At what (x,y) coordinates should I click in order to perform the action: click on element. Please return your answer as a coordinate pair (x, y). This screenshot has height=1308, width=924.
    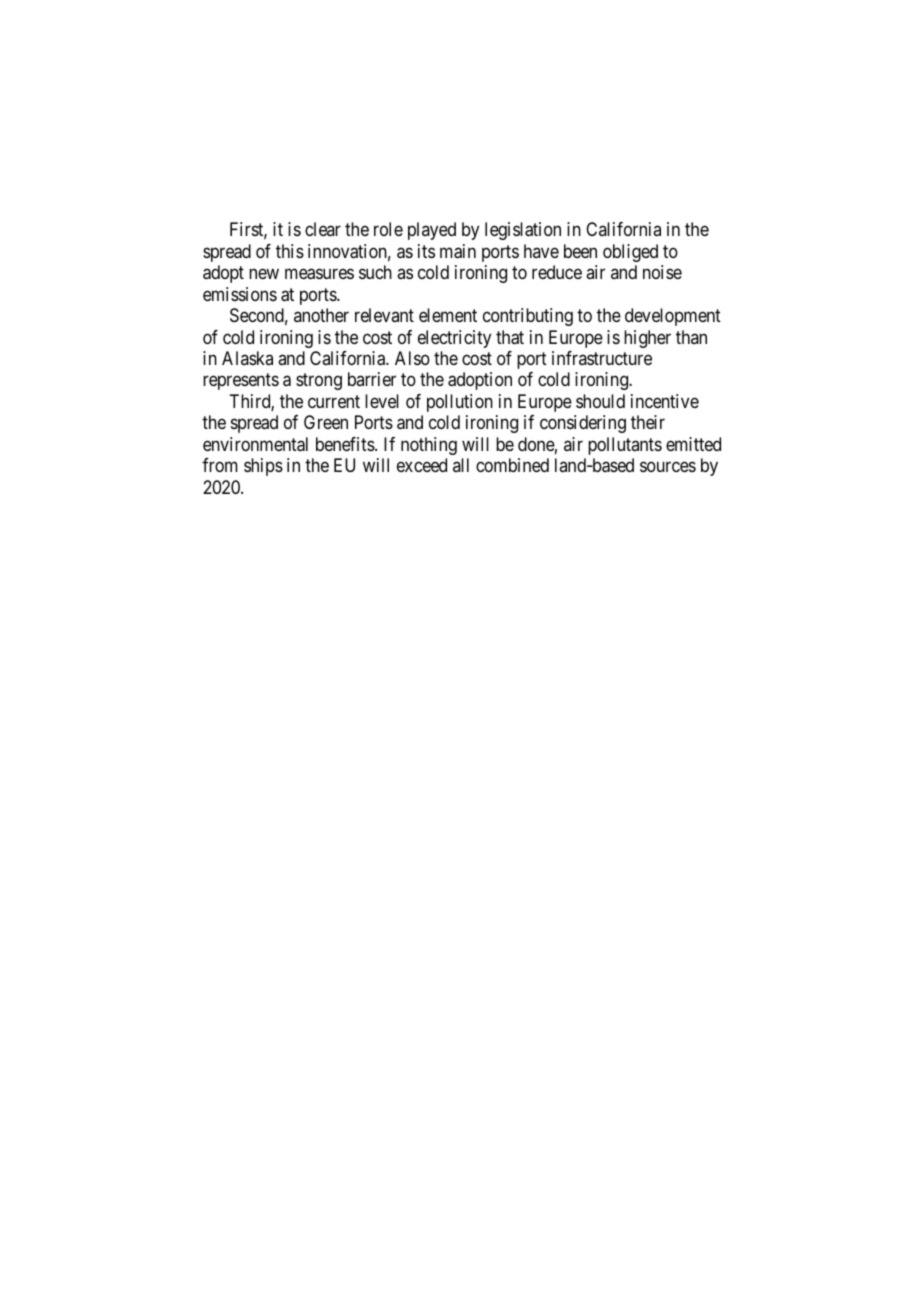
    Looking at the image, I should click on (448, 315).
